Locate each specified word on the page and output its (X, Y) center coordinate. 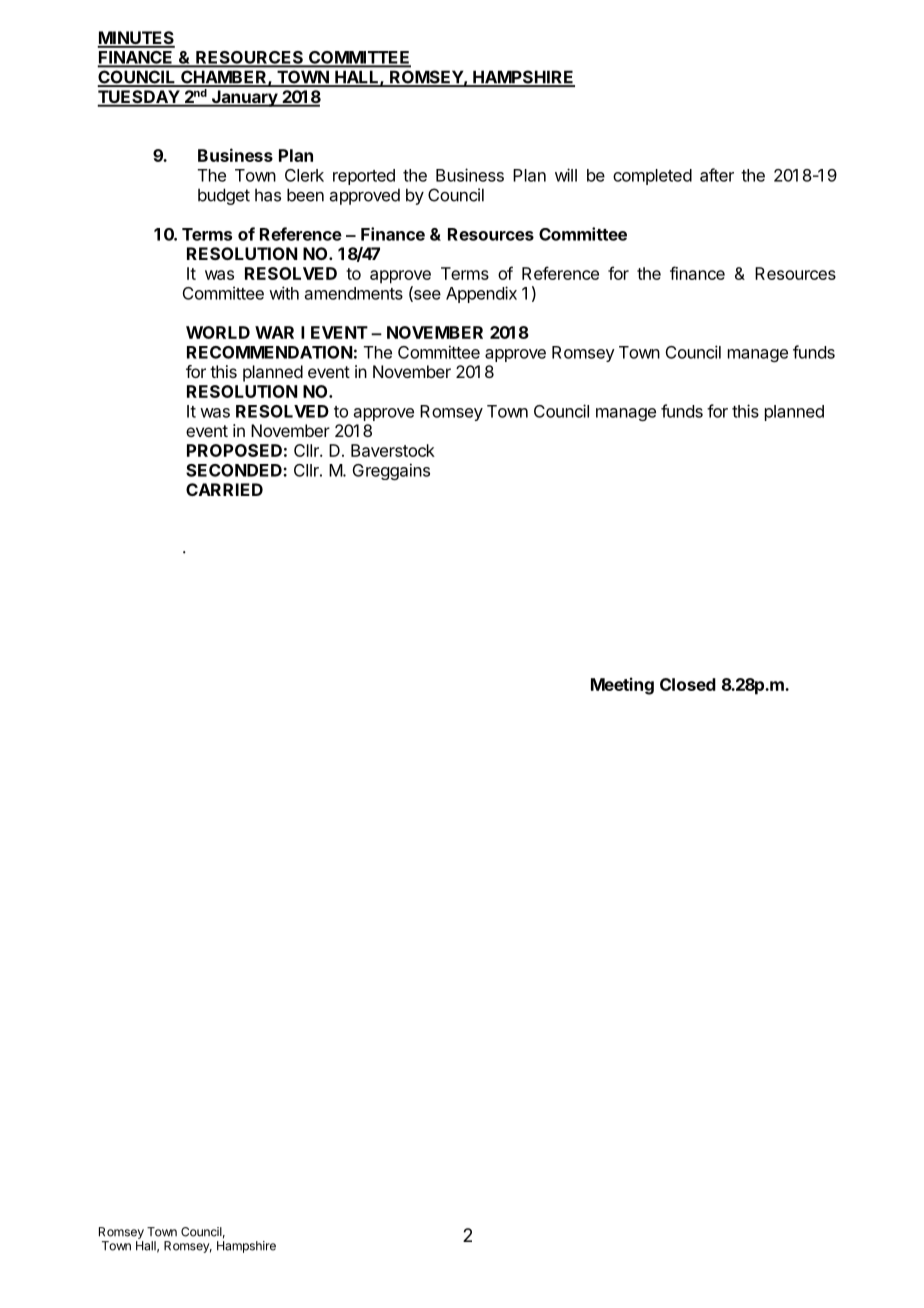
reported (364, 177)
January (245, 98)
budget (224, 196)
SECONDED (235, 470)
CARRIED (224, 489)
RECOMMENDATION (269, 352)
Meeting (622, 686)
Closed (688, 684)
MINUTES (136, 39)
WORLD (218, 332)
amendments (354, 293)
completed (652, 177)
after (717, 175)
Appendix (481, 294)
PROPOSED (234, 450)
